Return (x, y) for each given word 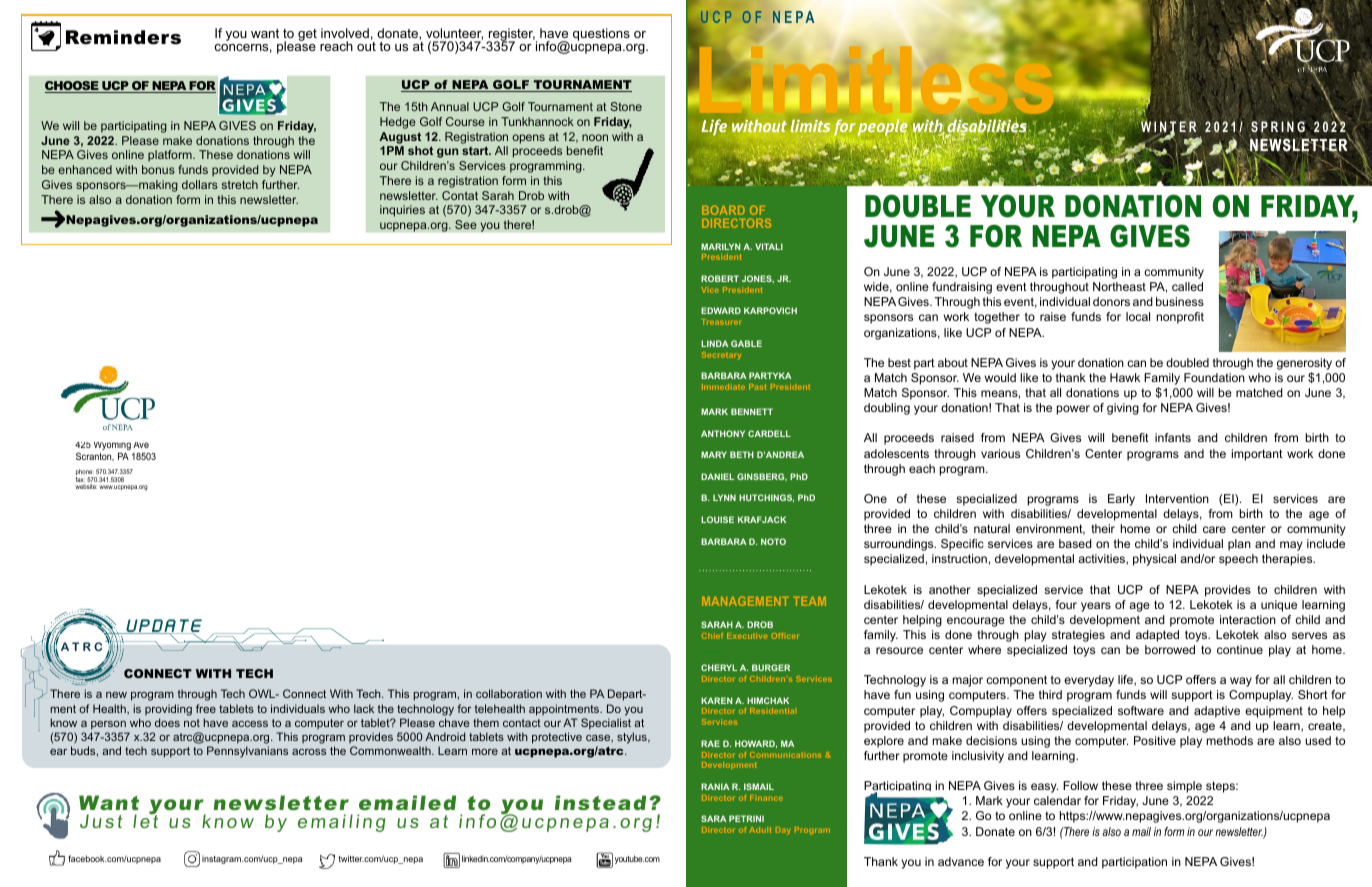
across (309, 752)
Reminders (123, 37)
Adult (760, 830)
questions (601, 34)
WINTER (1168, 126)
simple (1184, 787)
